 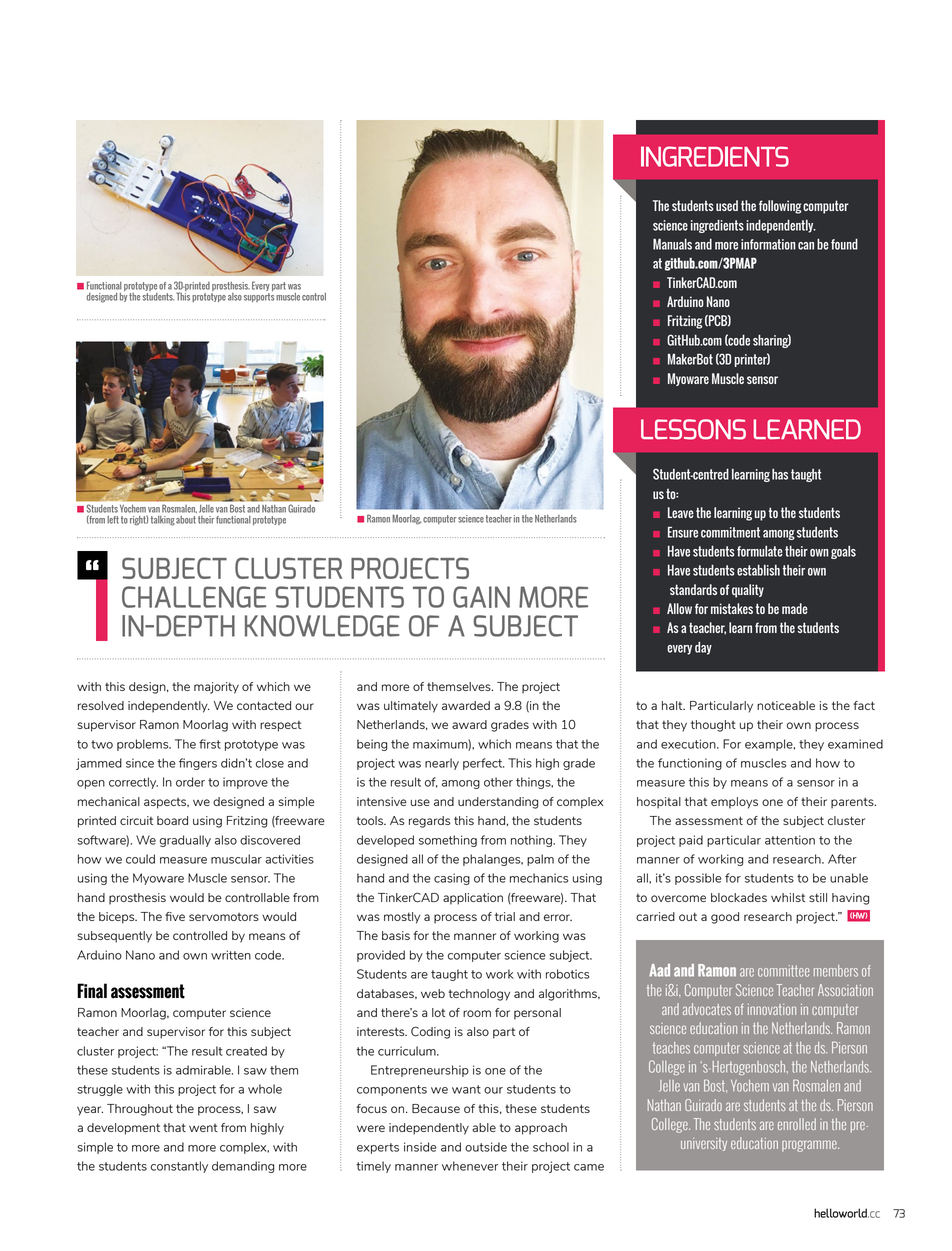 I want to click on went, so click(x=203, y=1128).
